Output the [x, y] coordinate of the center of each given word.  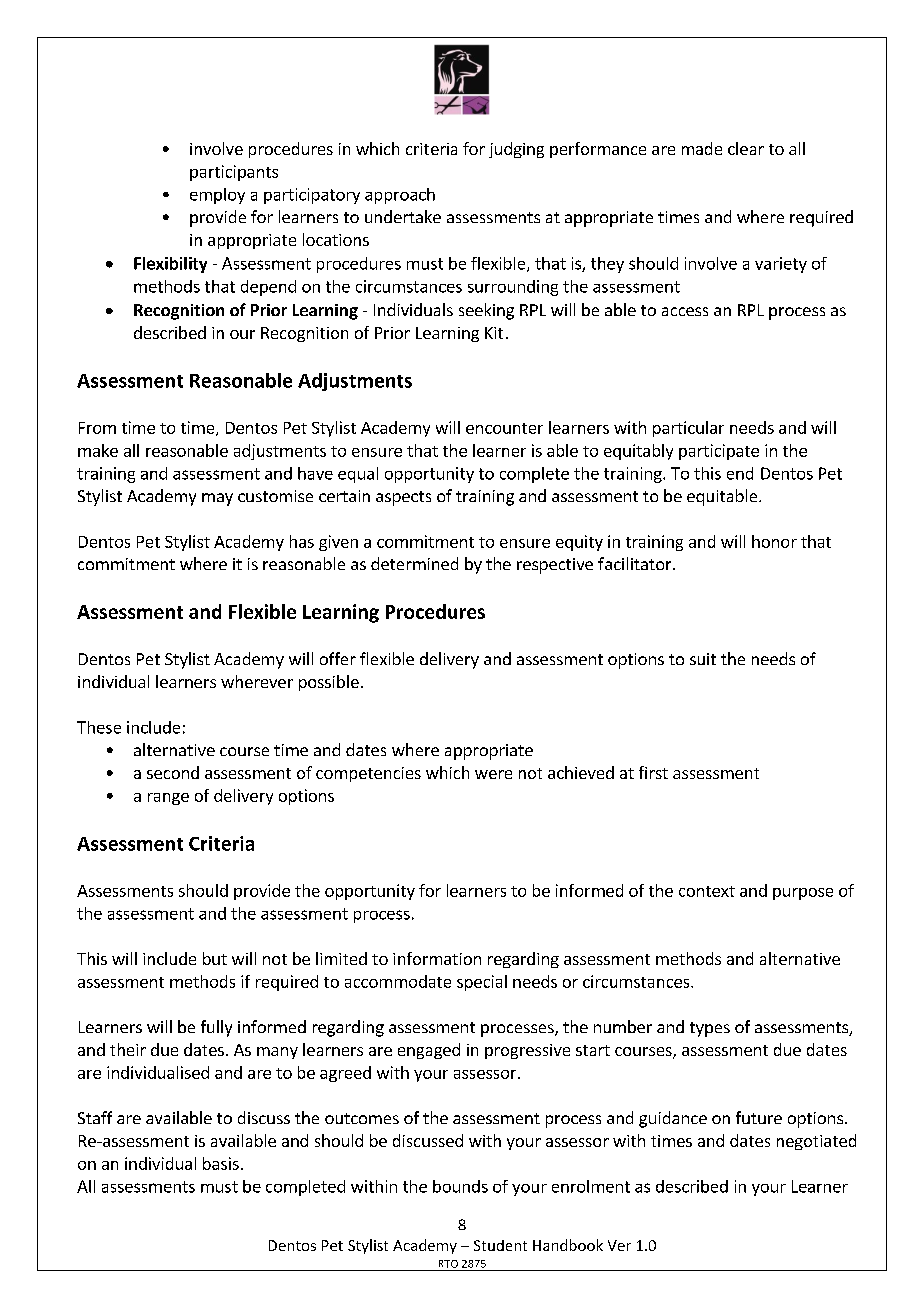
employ [217, 196]
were [493, 774]
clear [746, 148]
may [217, 499]
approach [400, 196]
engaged [429, 1051]
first [653, 772]
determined [414, 563]
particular [688, 429]
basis [221, 1163]
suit [703, 659]
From [97, 428]
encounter [504, 428]
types [710, 1029]
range [168, 799]
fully [216, 1028]
